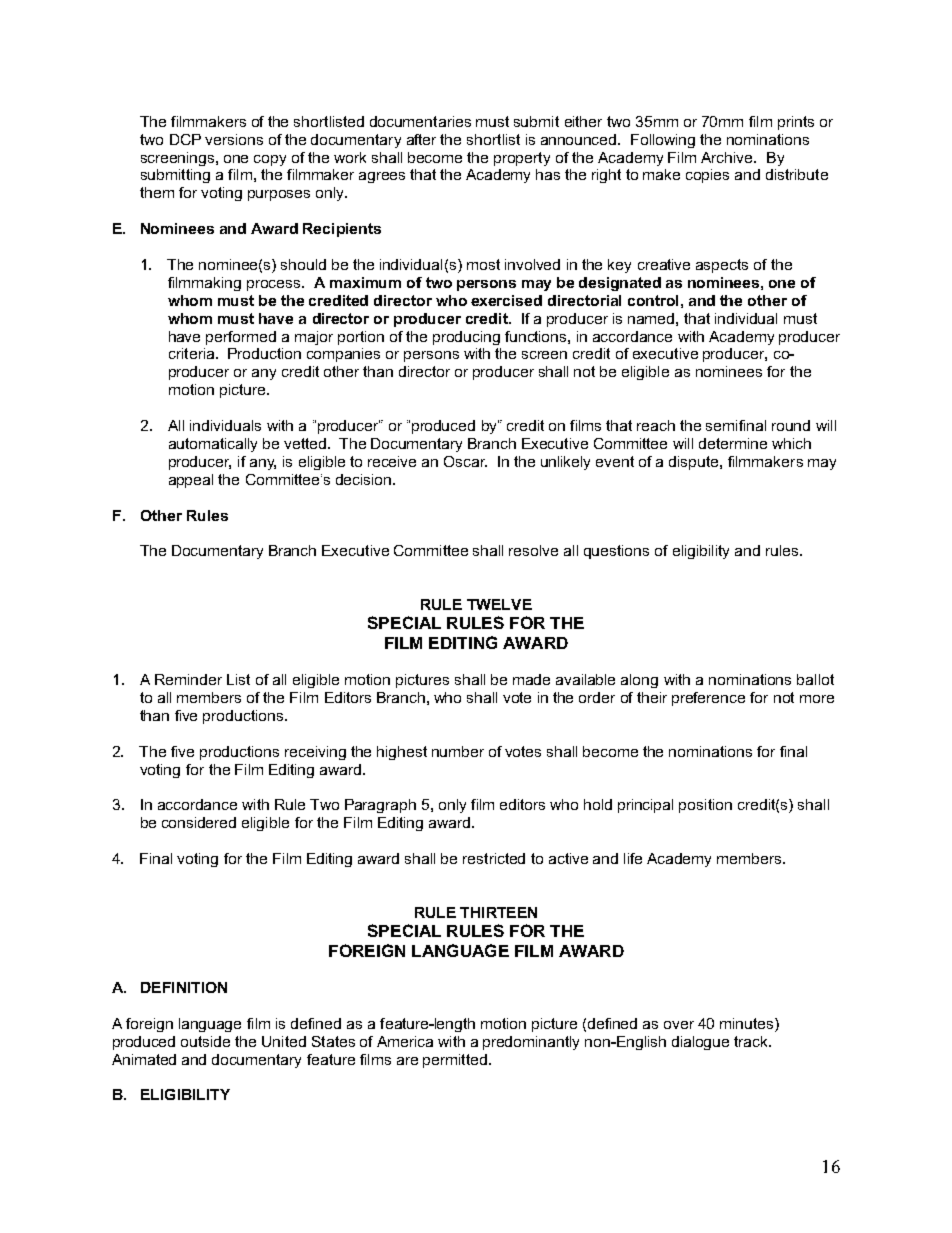 This page has height=1233, width=952. What do you see at coordinates (205, 1041) in the page?
I see `outside` at bounding box center [205, 1041].
